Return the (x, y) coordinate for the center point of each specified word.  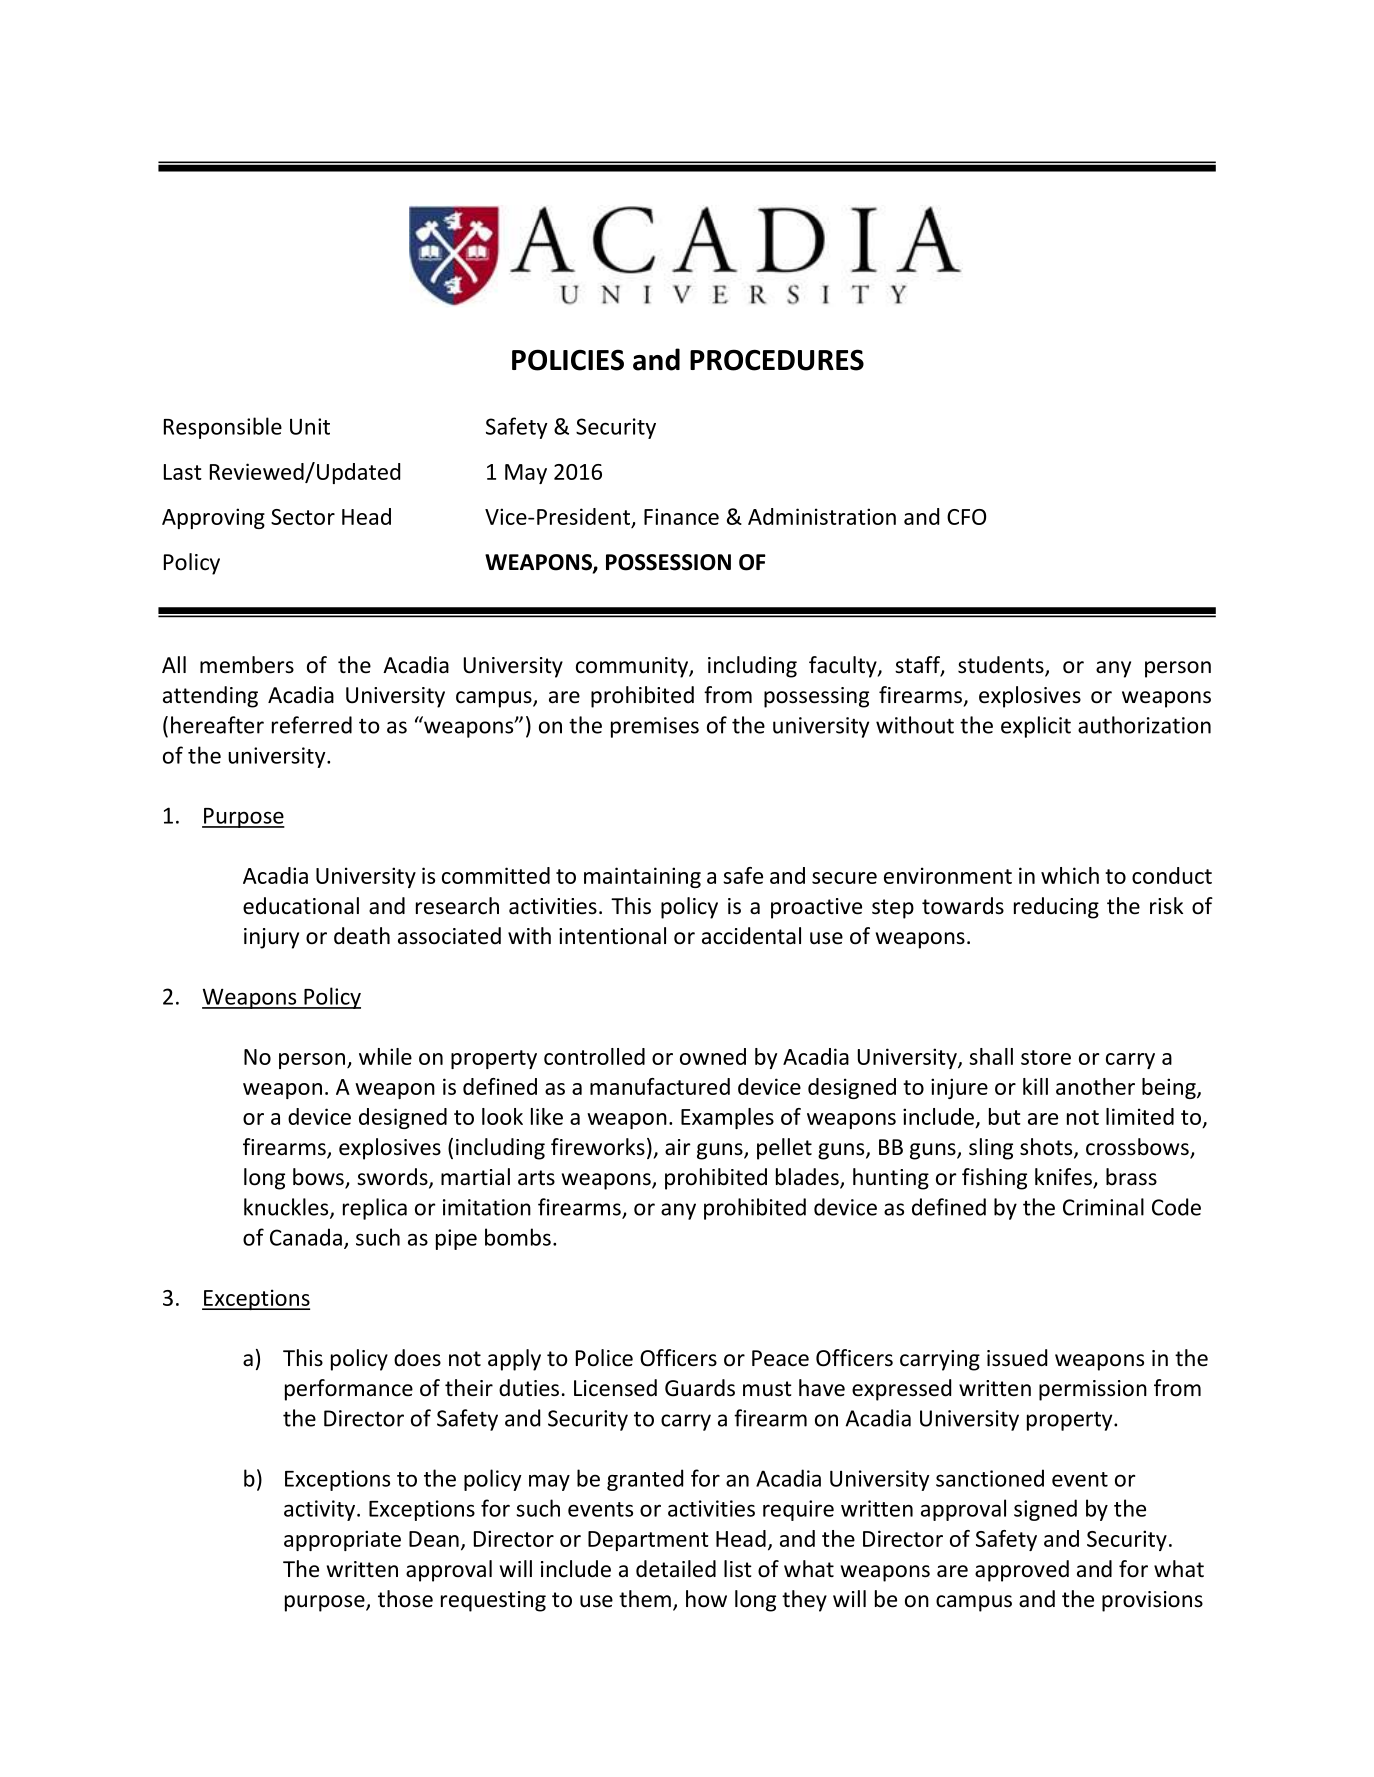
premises (655, 727)
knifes (1064, 1178)
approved (1022, 1571)
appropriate (342, 1540)
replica (375, 1209)
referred (312, 725)
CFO (966, 517)
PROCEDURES (777, 360)
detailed (676, 1569)
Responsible (223, 428)
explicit (1036, 727)
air (678, 1147)
